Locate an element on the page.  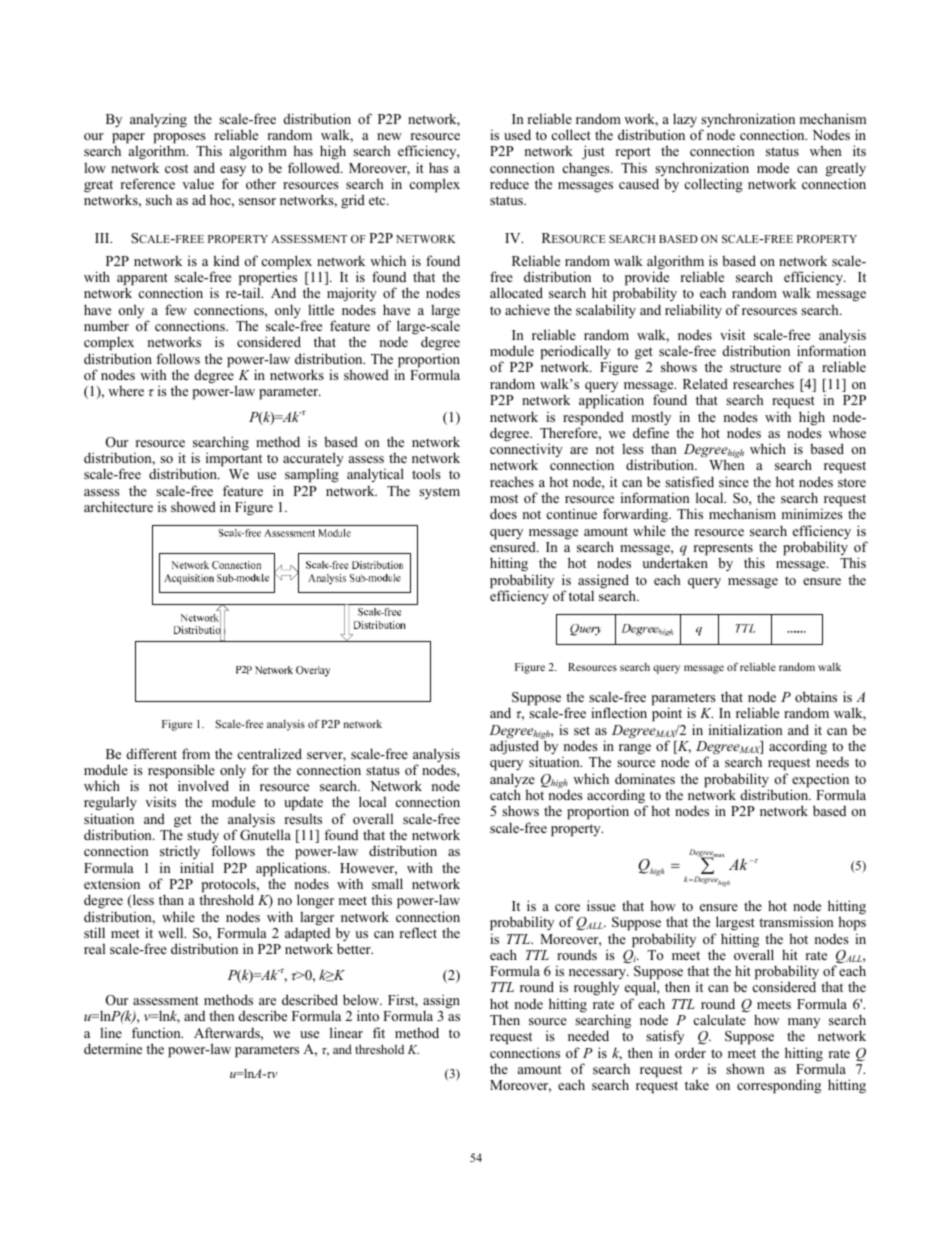
reduce is located at coordinates (509, 183).
